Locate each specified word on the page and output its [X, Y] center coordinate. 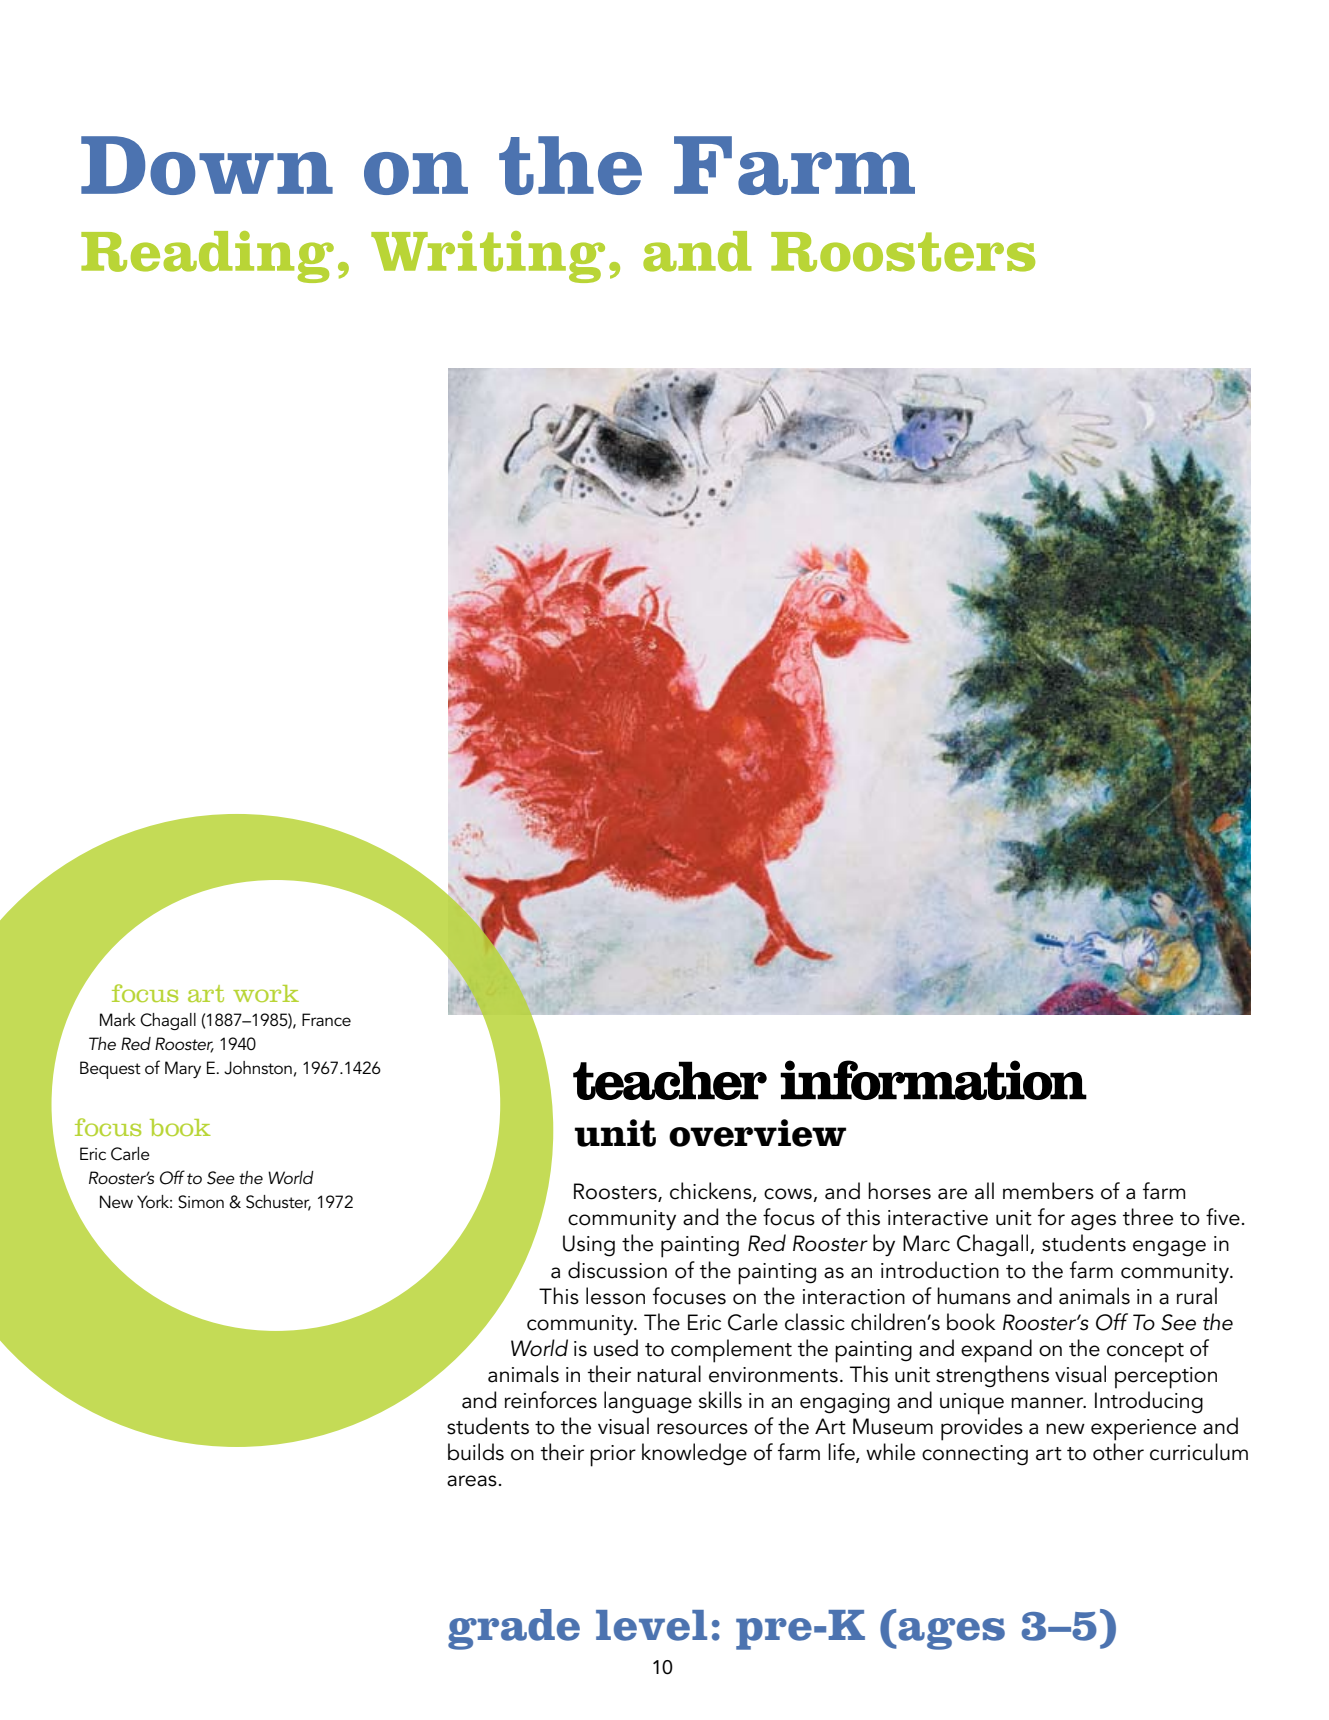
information [933, 1080]
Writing [488, 257]
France [326, 1019]
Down [207, 165]
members [1048, 1191]
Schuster [278, 1203]
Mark [118, 1019]
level [651, 1625]
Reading [207, 257]
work [266, 993]
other [1118, 1452]
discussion [617, 1270]
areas [472, 1481]
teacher [670, 1080]
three [1148, 1217]
